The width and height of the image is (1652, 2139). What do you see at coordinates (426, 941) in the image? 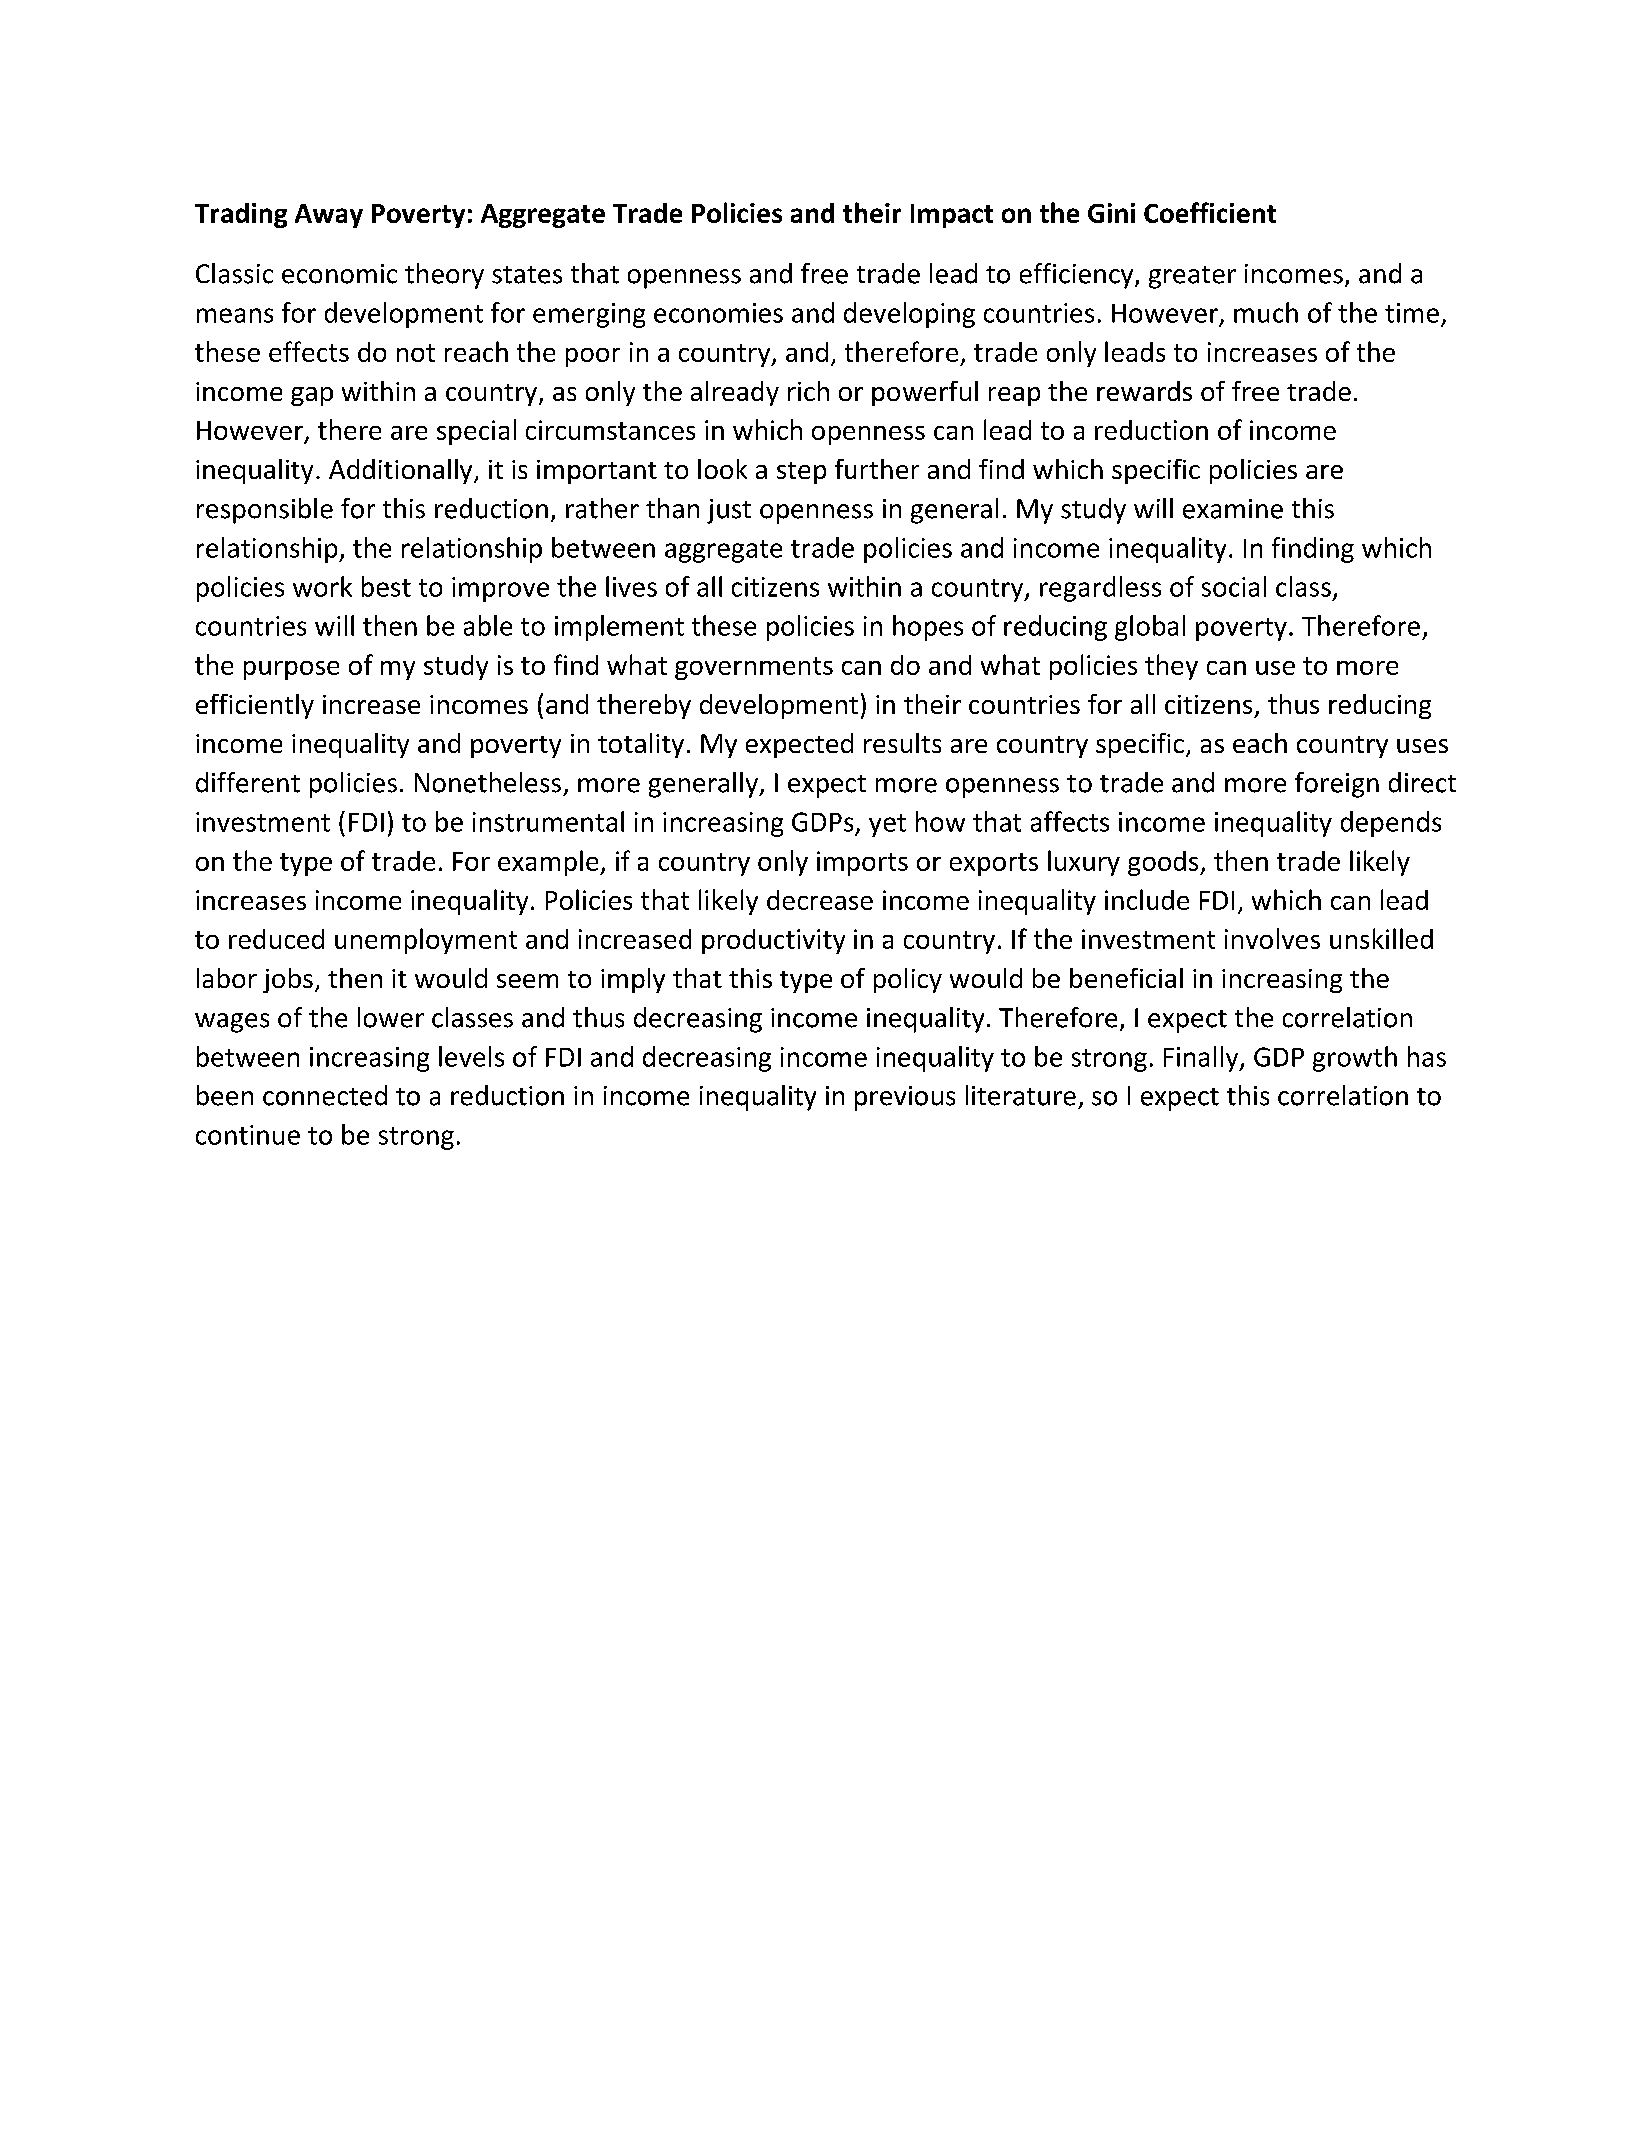
I see `unemployment` at bounding box center [426, 941].
